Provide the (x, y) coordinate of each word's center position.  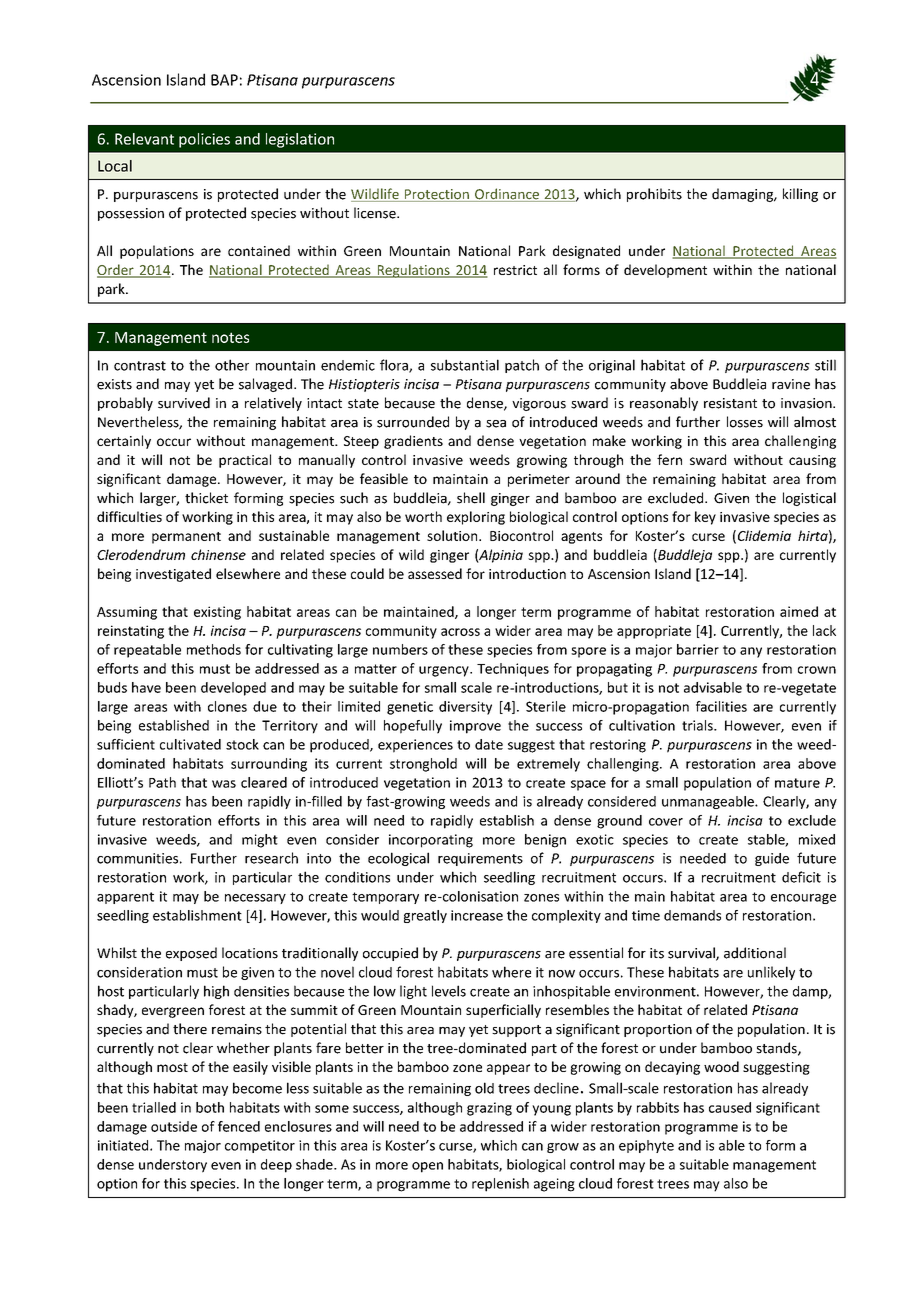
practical (245, 461)
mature (797, 783)
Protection (436, 195)
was (224, 784)
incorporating (431, 841)
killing (800, 195)
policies (204, 140)
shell (471, 498)
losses (745, 422)
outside (174, 1126)
